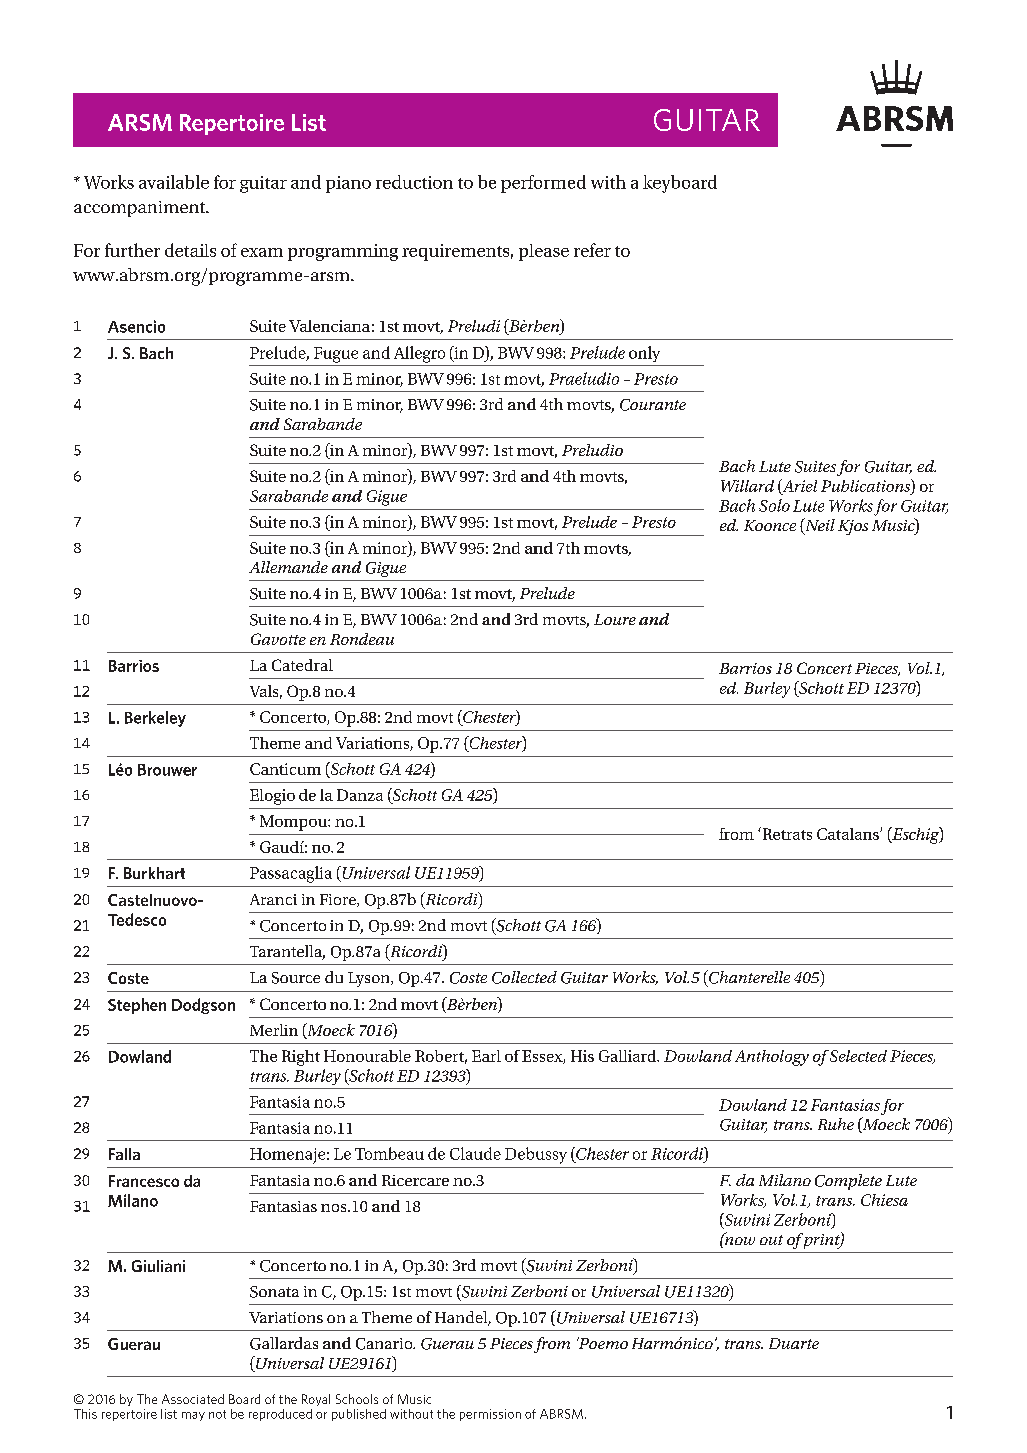 The height and width of the screenshot is (1453, 1027). What do you see at coordinates (339, 900) in the screenshot?
I see `Fiore` at bounding box center [339, 900].
